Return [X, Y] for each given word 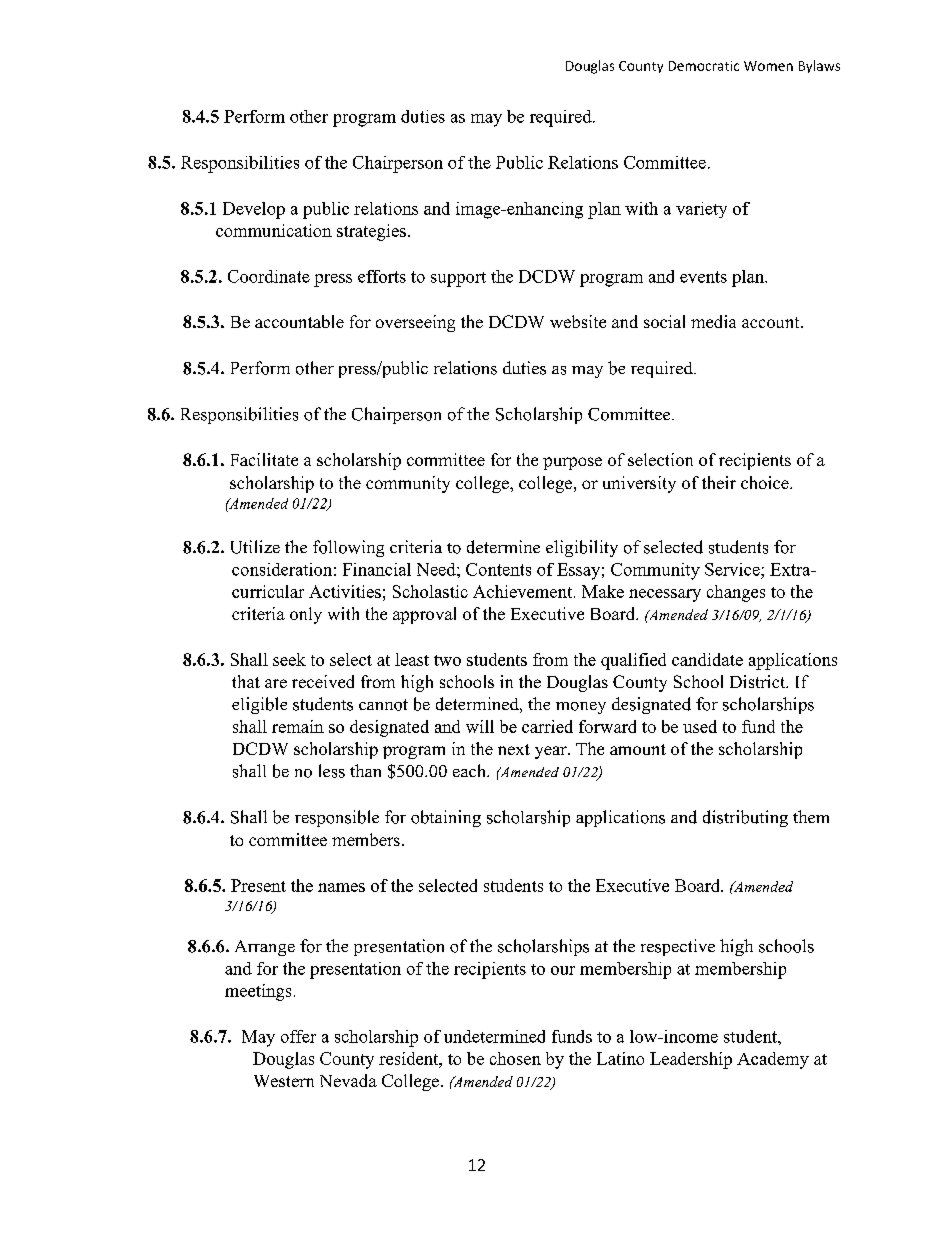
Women [768, 66]
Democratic [704, 66]
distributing [745, 818]
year [552, 752]
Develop [254, 210]
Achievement [524, 591]
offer [298, 1036]
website [578, 321]
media [713, 321]
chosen [515, 1058]
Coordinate [269, 276]
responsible [337, 818]
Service [733, 569]
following [348, 548]
